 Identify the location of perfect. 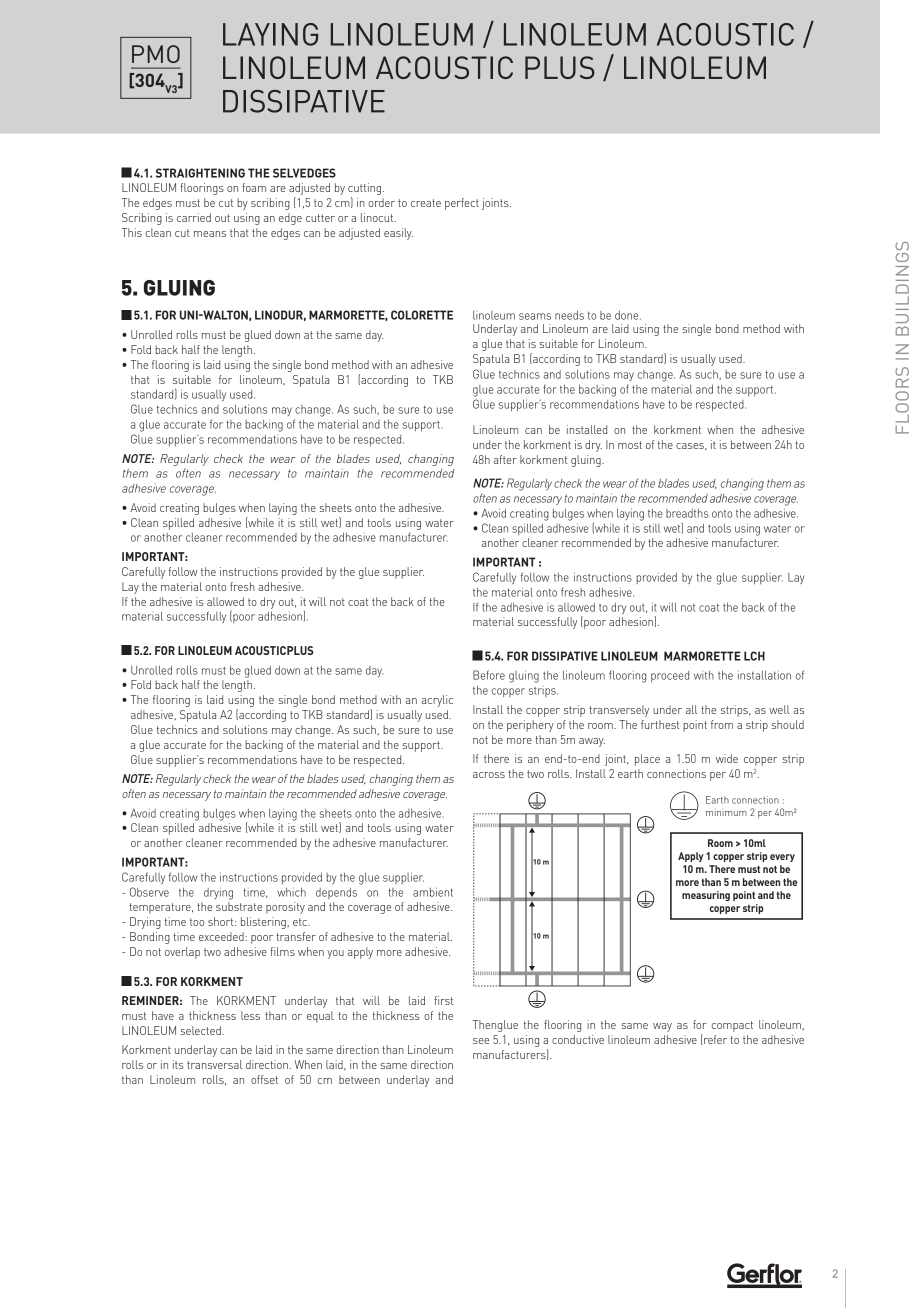
(462, 204).
